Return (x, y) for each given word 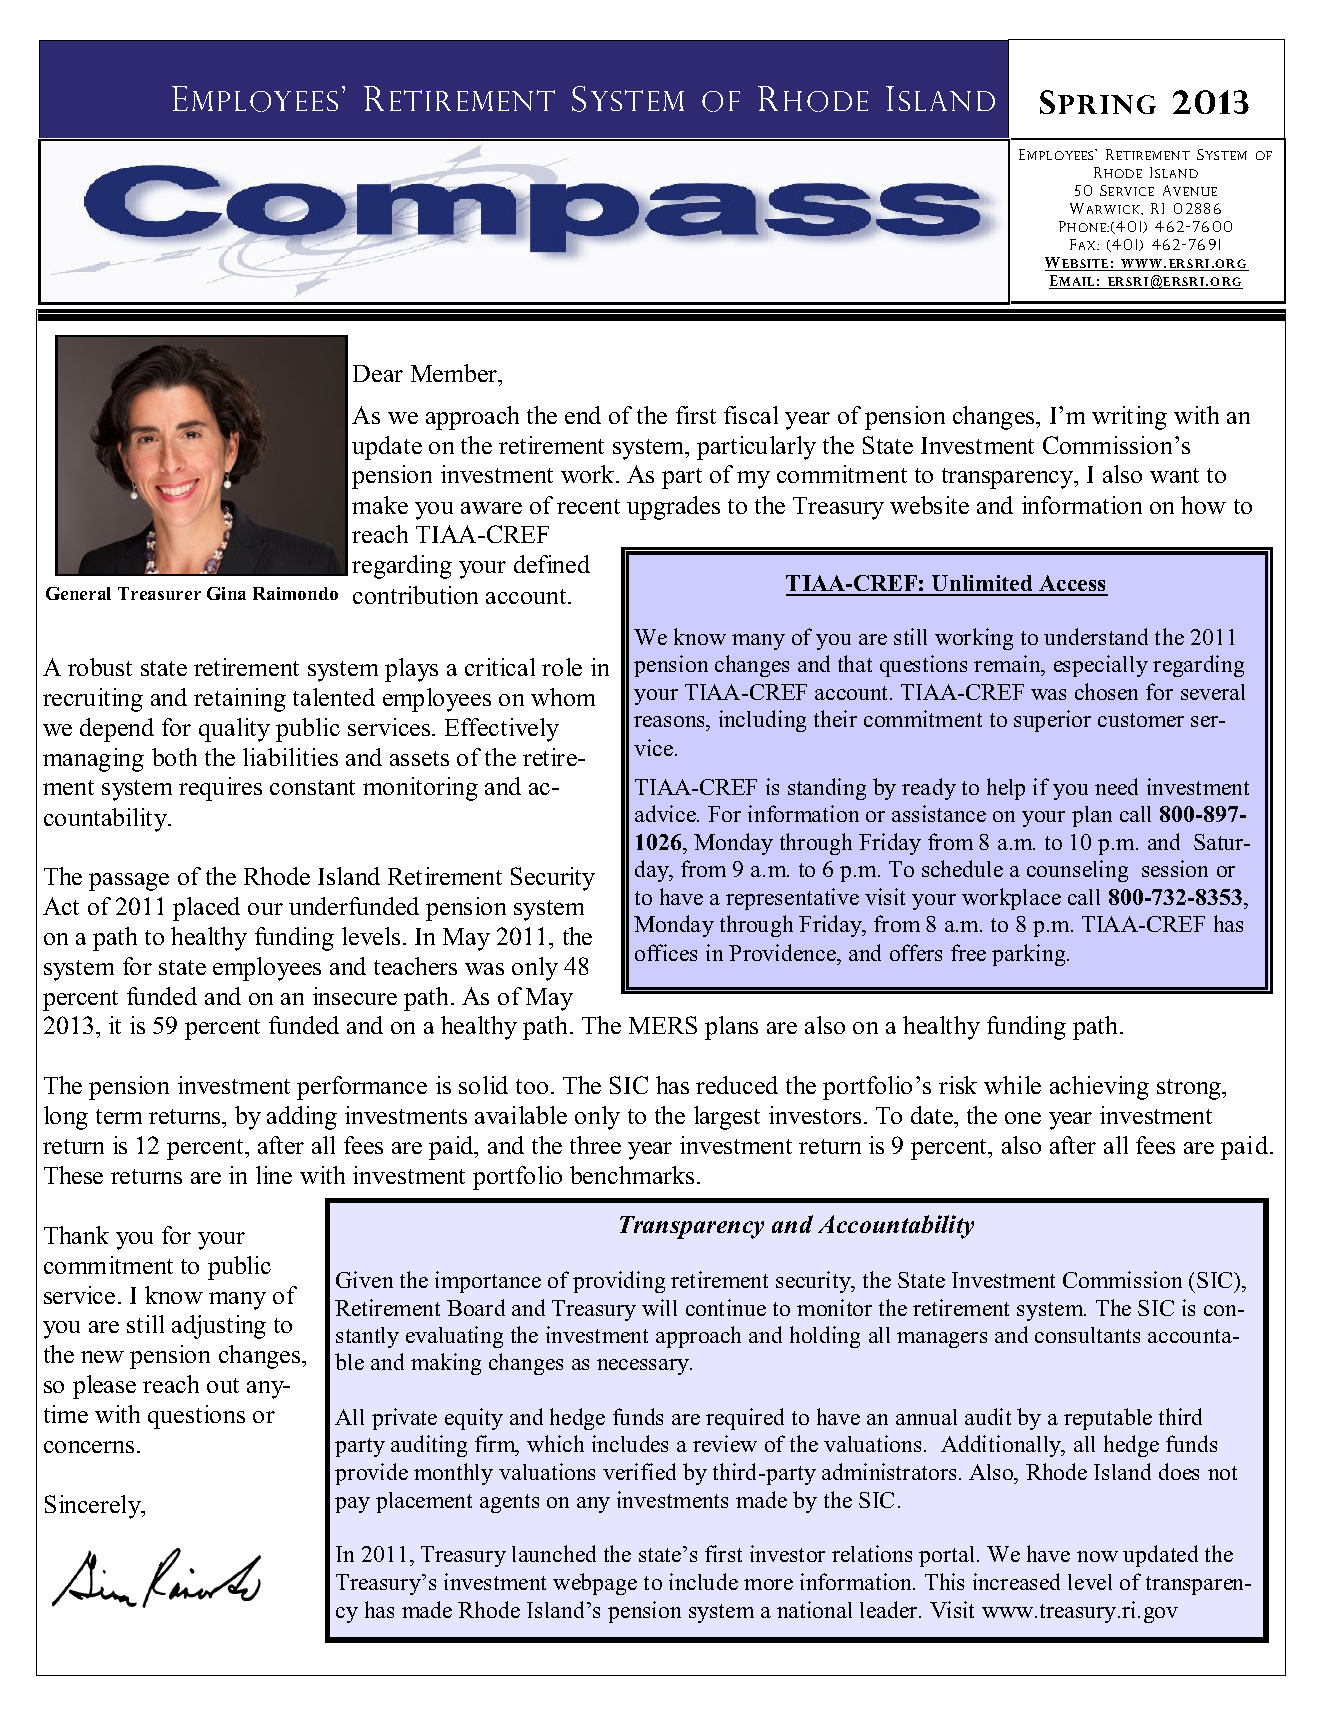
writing (1129, 418)
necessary (644, 1367)
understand (1096, 636)
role (562, 667)
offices (666, 952)
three (595, 1145)
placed (206, 909)
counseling (1077, 871)
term (119, 1116)
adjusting (219, 1327)
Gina (226, 593)
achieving (1099, 1088)
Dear (378, 373)
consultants (1087, 1335)
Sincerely (94, 1507)
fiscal (751, 415)
